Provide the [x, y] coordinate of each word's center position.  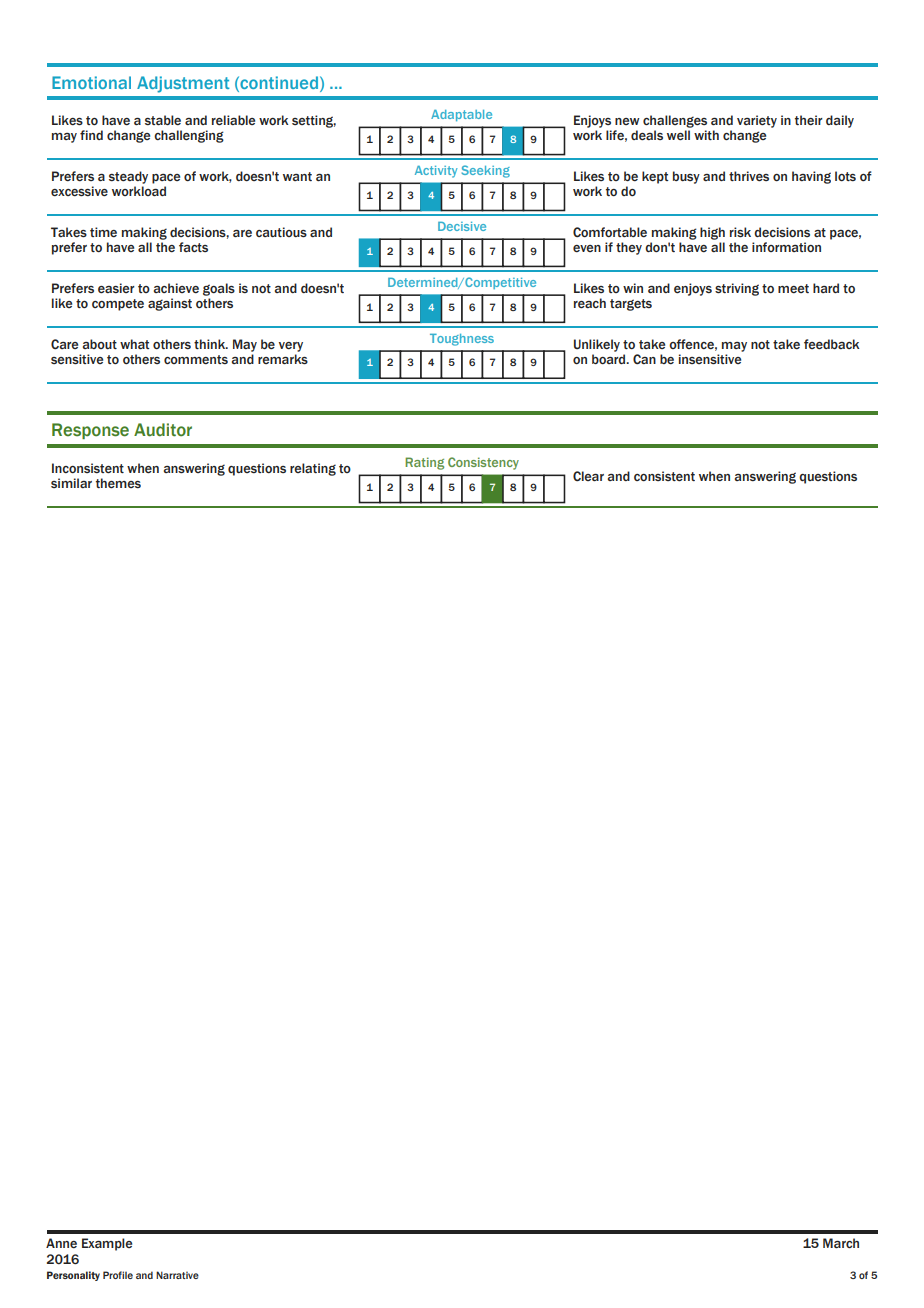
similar [71, 483]
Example [107, 1244]
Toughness [462, 340]
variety [757, 121]
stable [163, 120]
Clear [588, 476]
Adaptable [461, 115]
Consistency [483, 463]
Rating [424, 463]
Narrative [177, 1275]
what [135, 344]
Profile [118, 1275]
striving [737, 289]
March [841, 1243]
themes [118, 483]
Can [644, 359]
